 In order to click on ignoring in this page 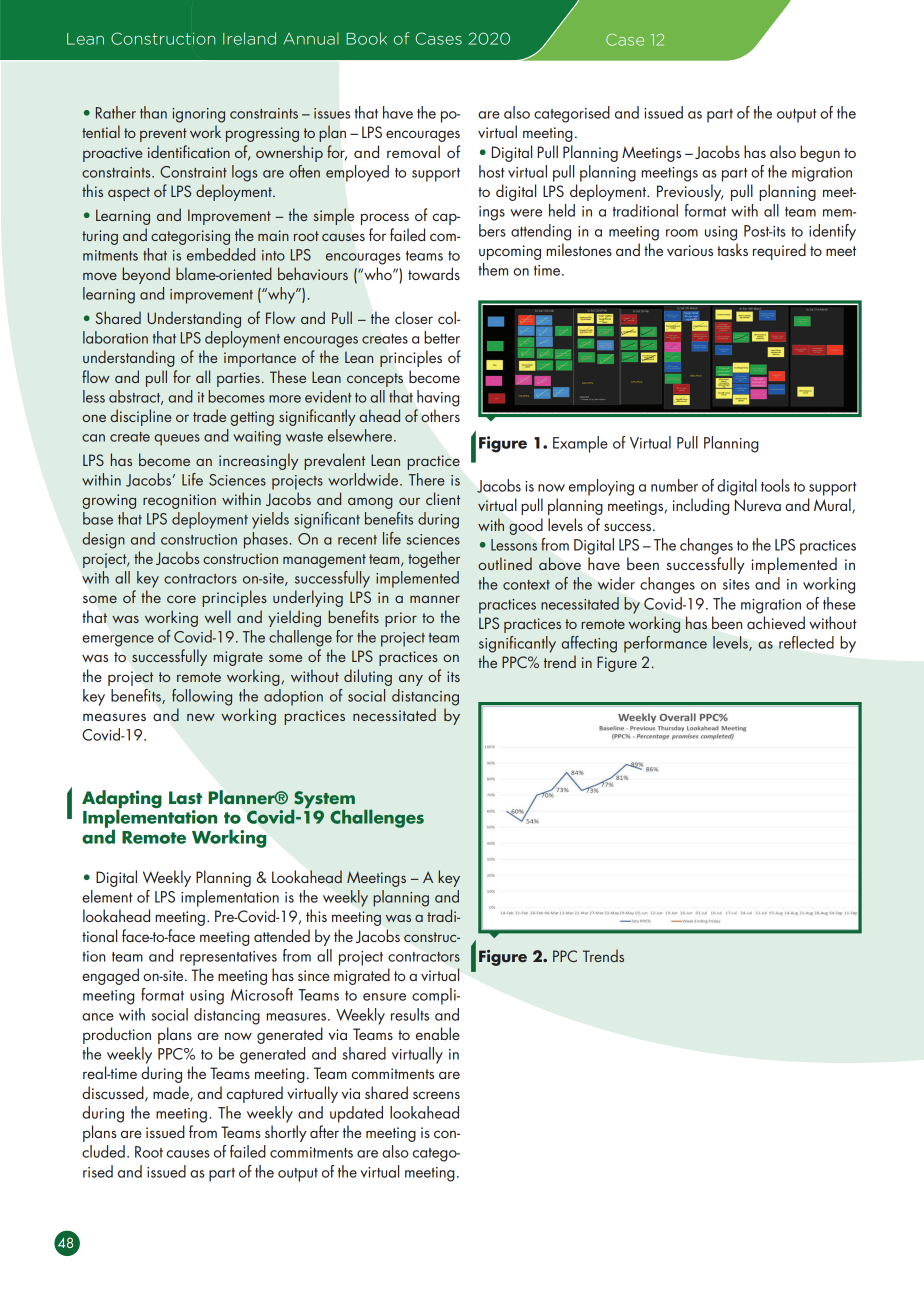, I will do `click(198, 115)`.
